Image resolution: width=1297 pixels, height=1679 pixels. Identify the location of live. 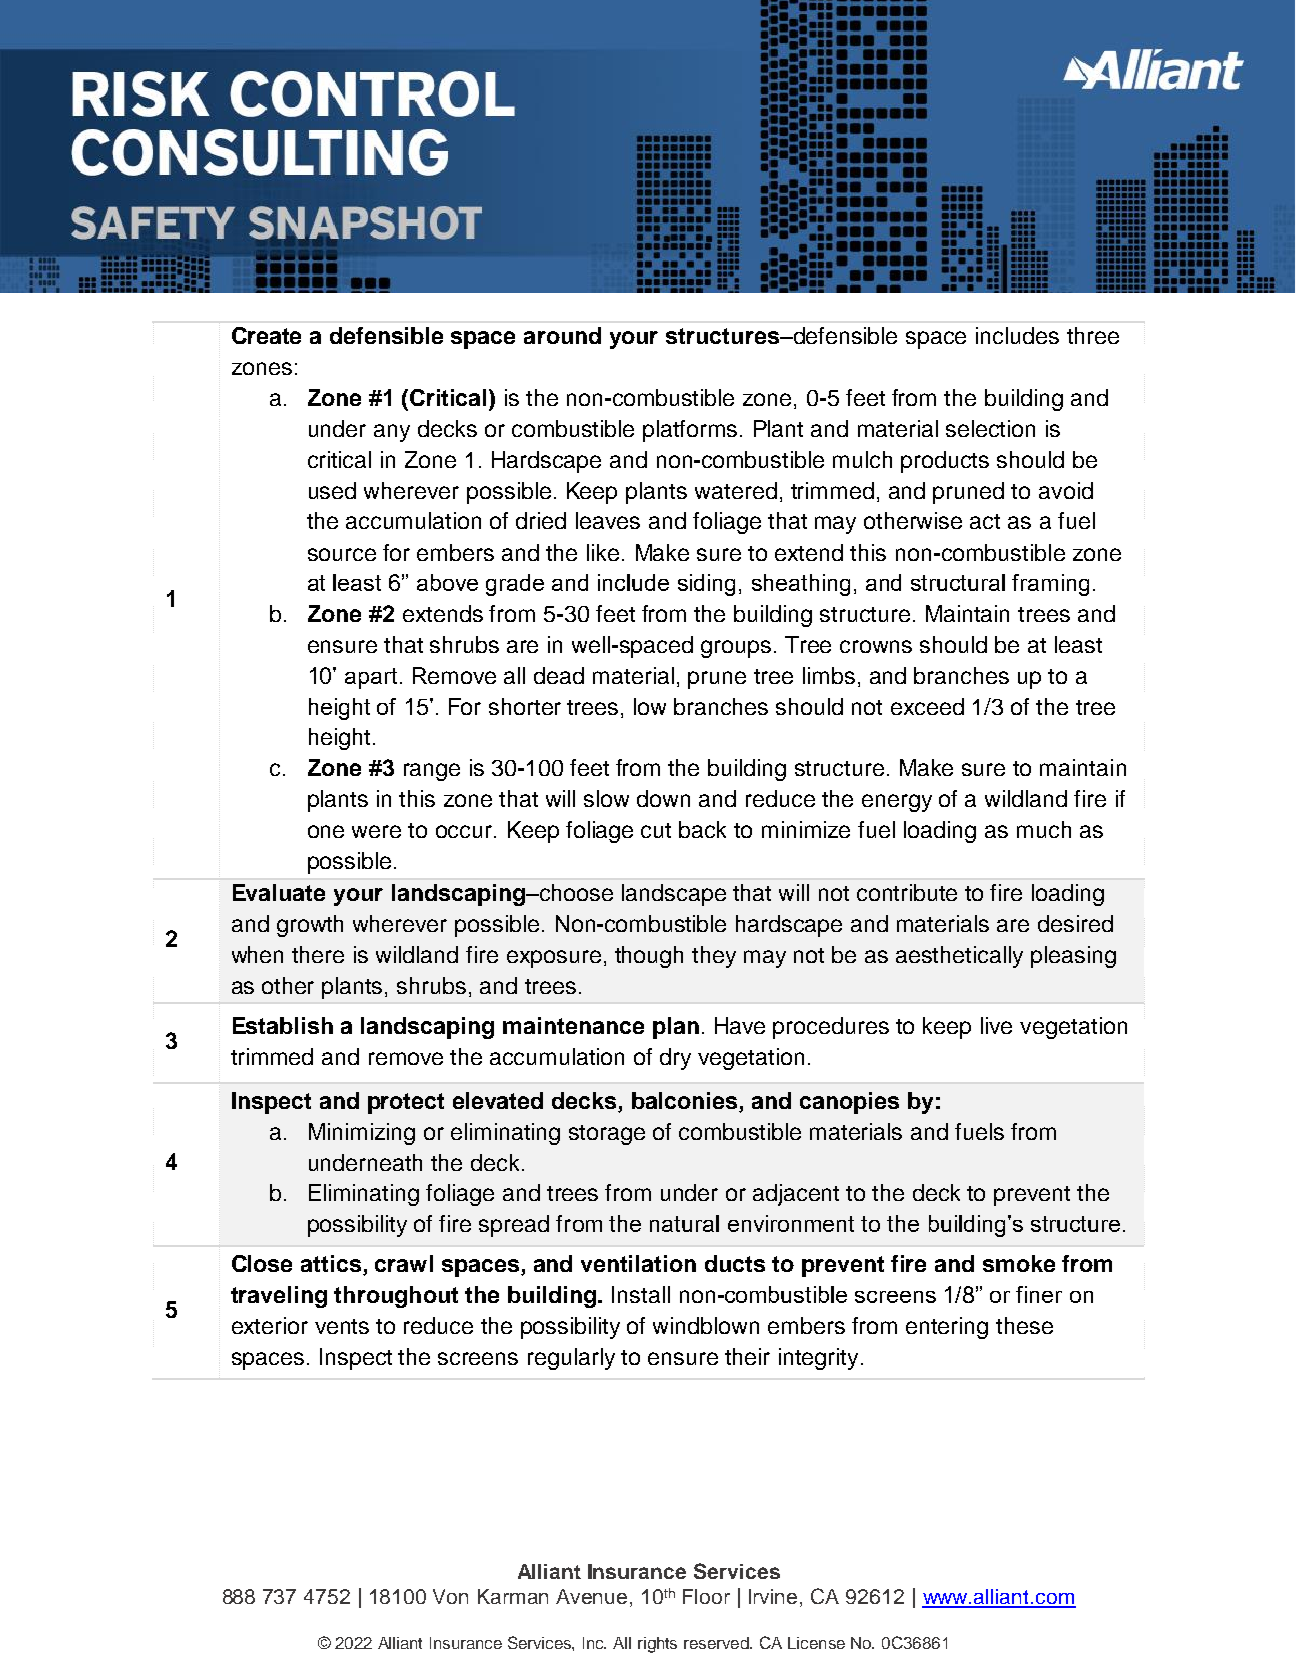
(996, 1025).
